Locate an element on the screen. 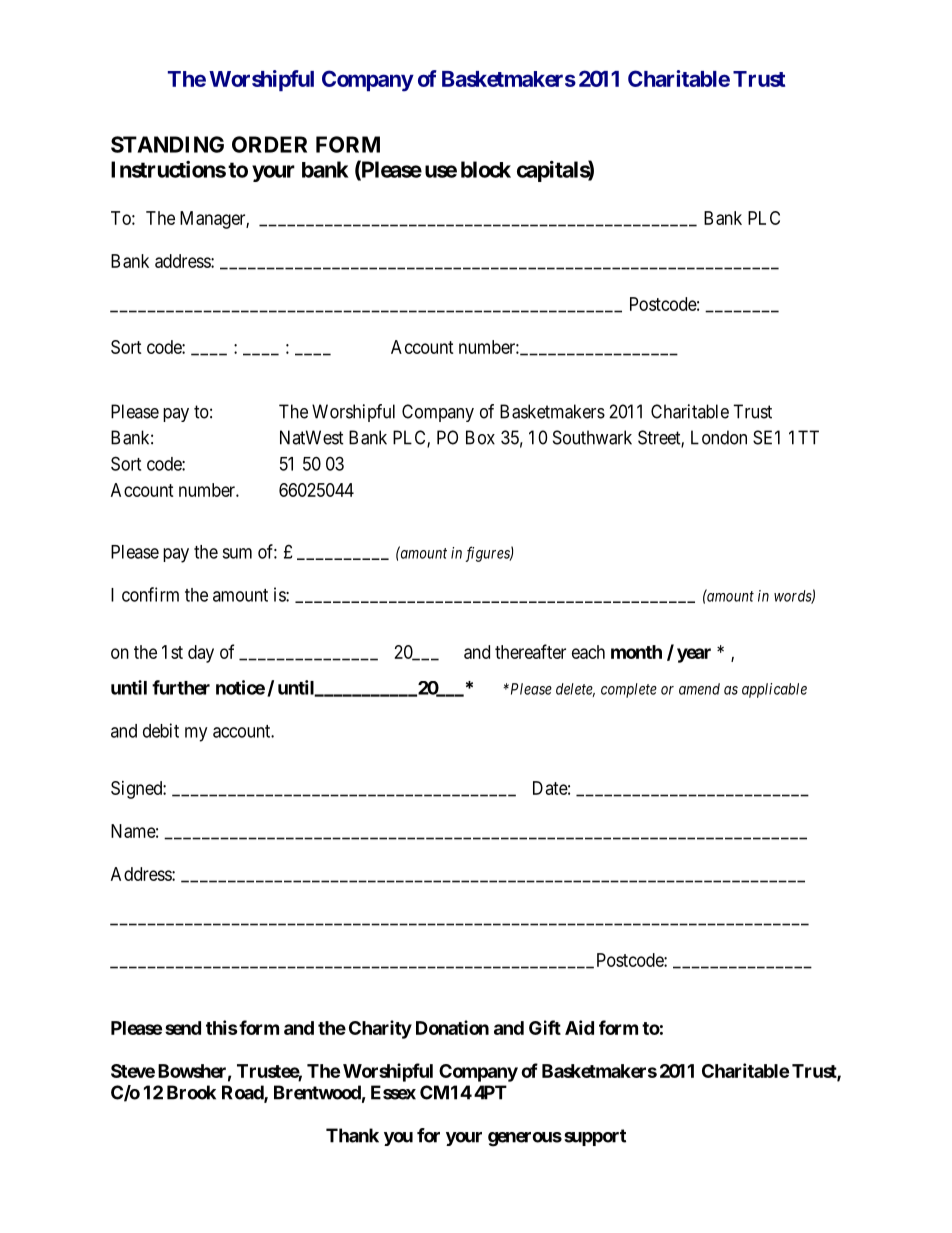 Image resolution: width=952 pixels, height=1233 pixels. thereafter is located at coordinates (530, 651).
